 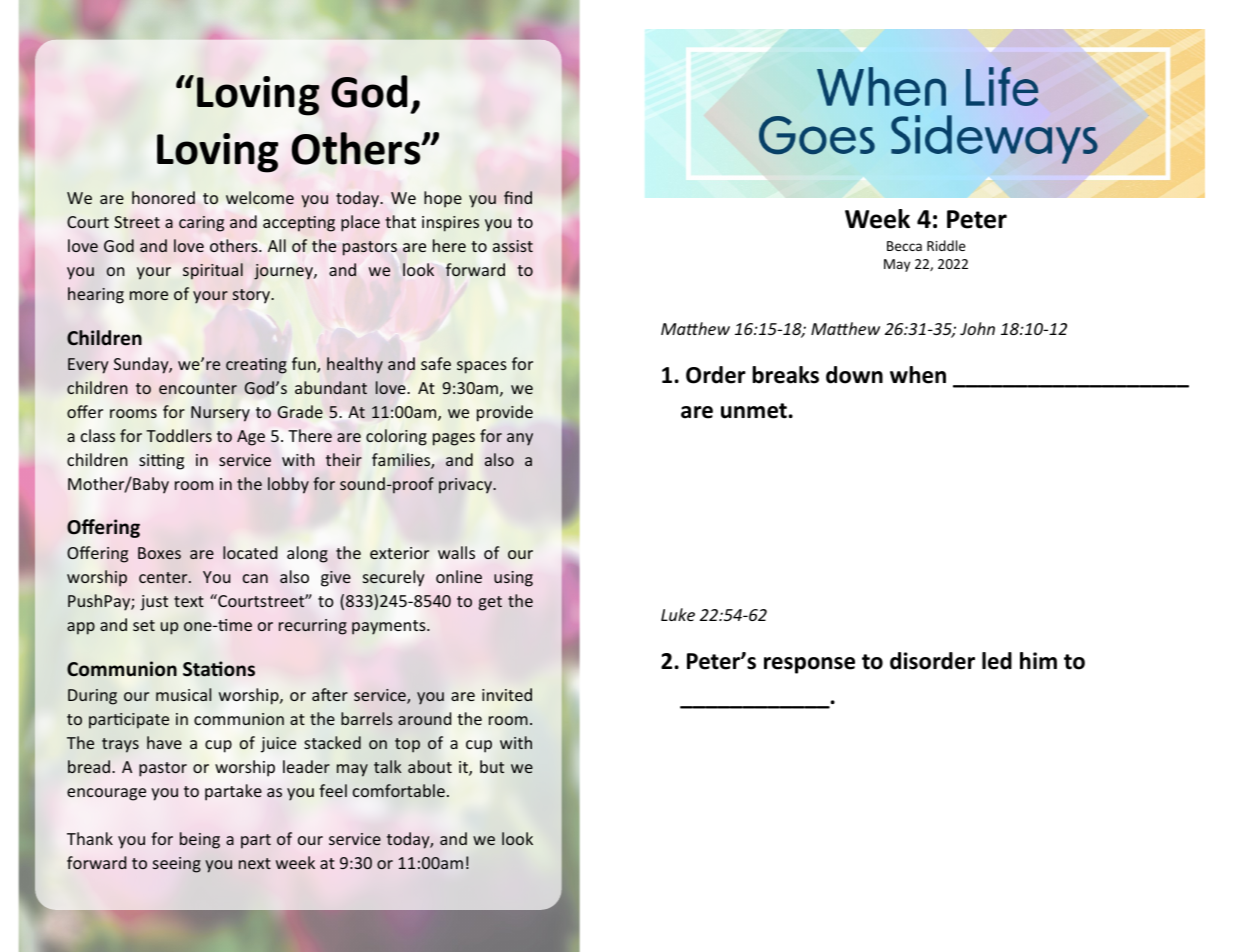 I want to click on comfortable, so click(x=399, y=790).
